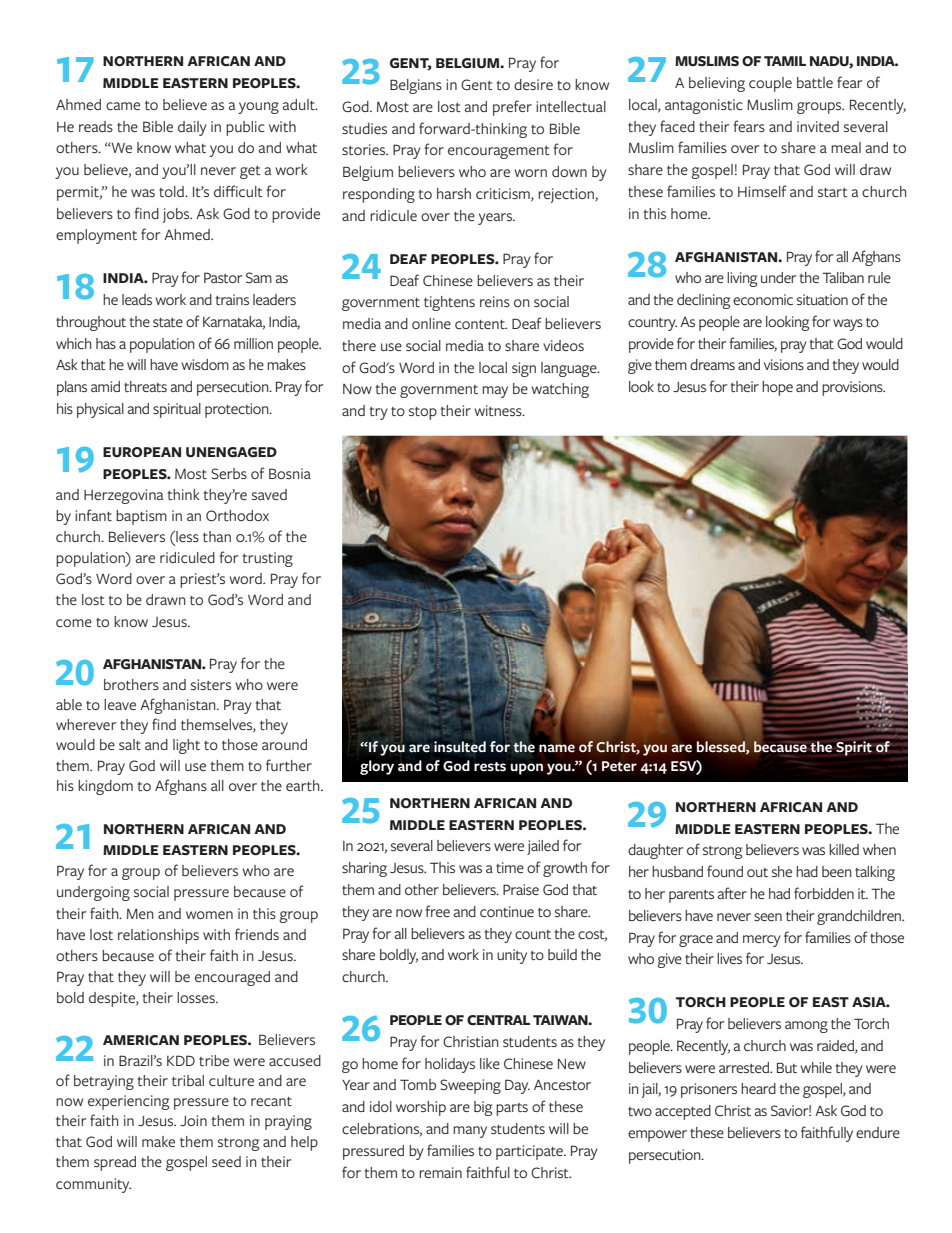 The height and width of the page is (1233, 952). Describe the element at coordinates (205, 364) in the page. I see `wisdom` at that location.
